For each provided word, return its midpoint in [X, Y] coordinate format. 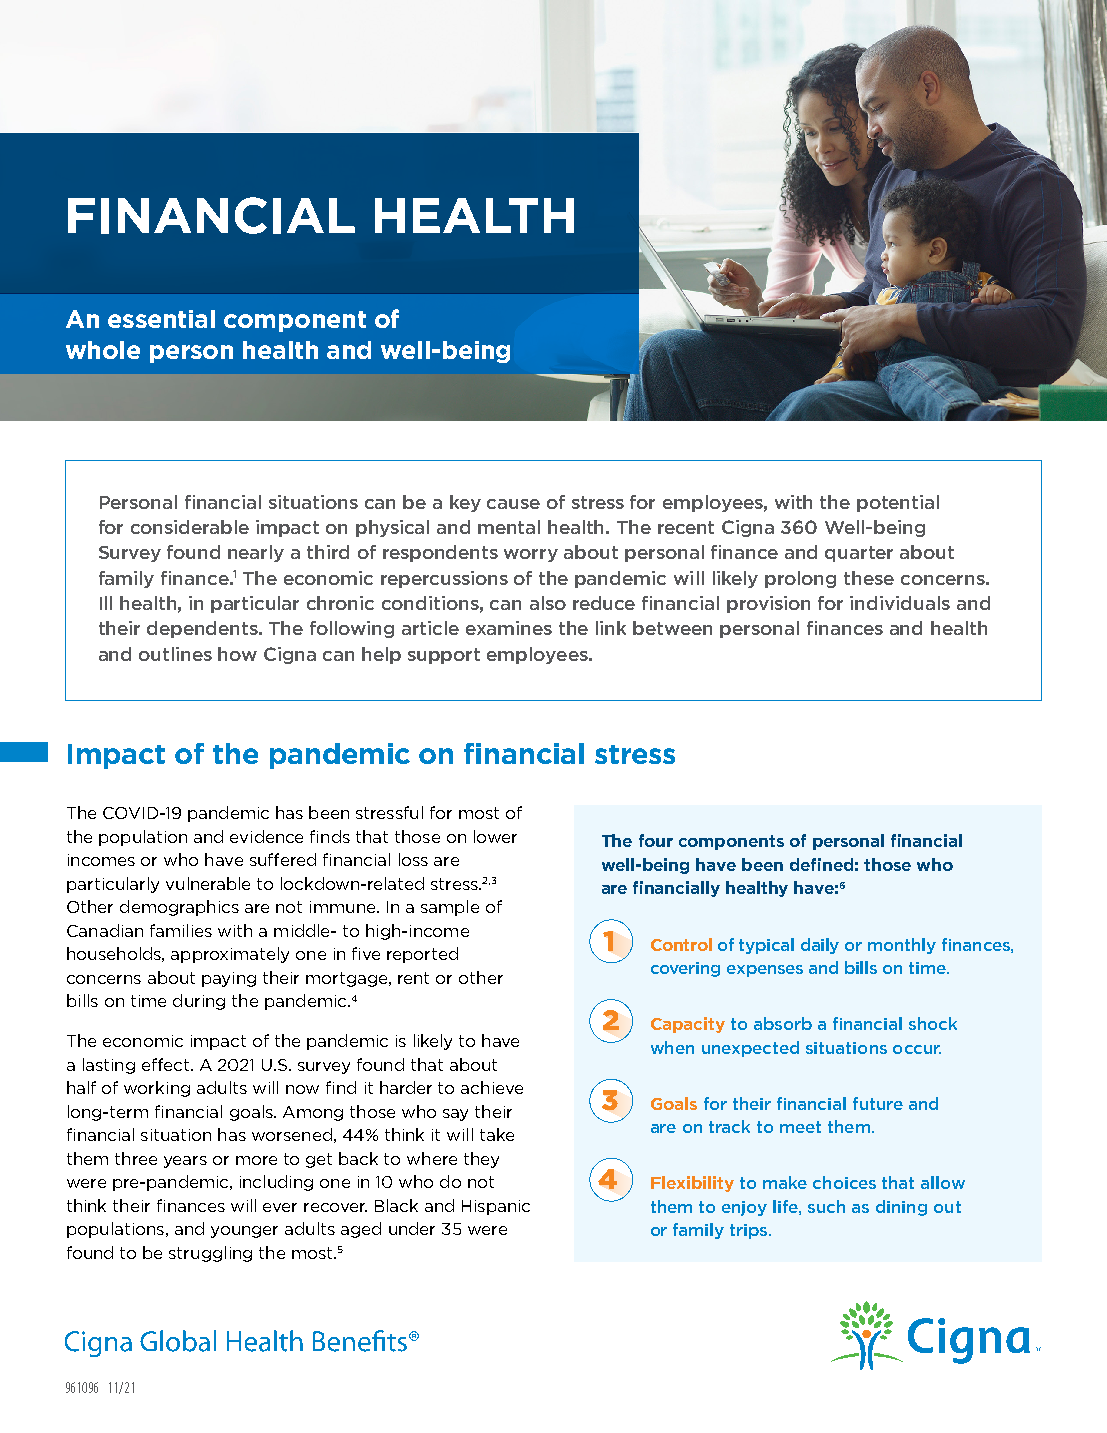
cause [513, 504]
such [826, 1206]
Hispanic [496, 1207]
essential [161, 319]
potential [898, 503]
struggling [210, 1254]
